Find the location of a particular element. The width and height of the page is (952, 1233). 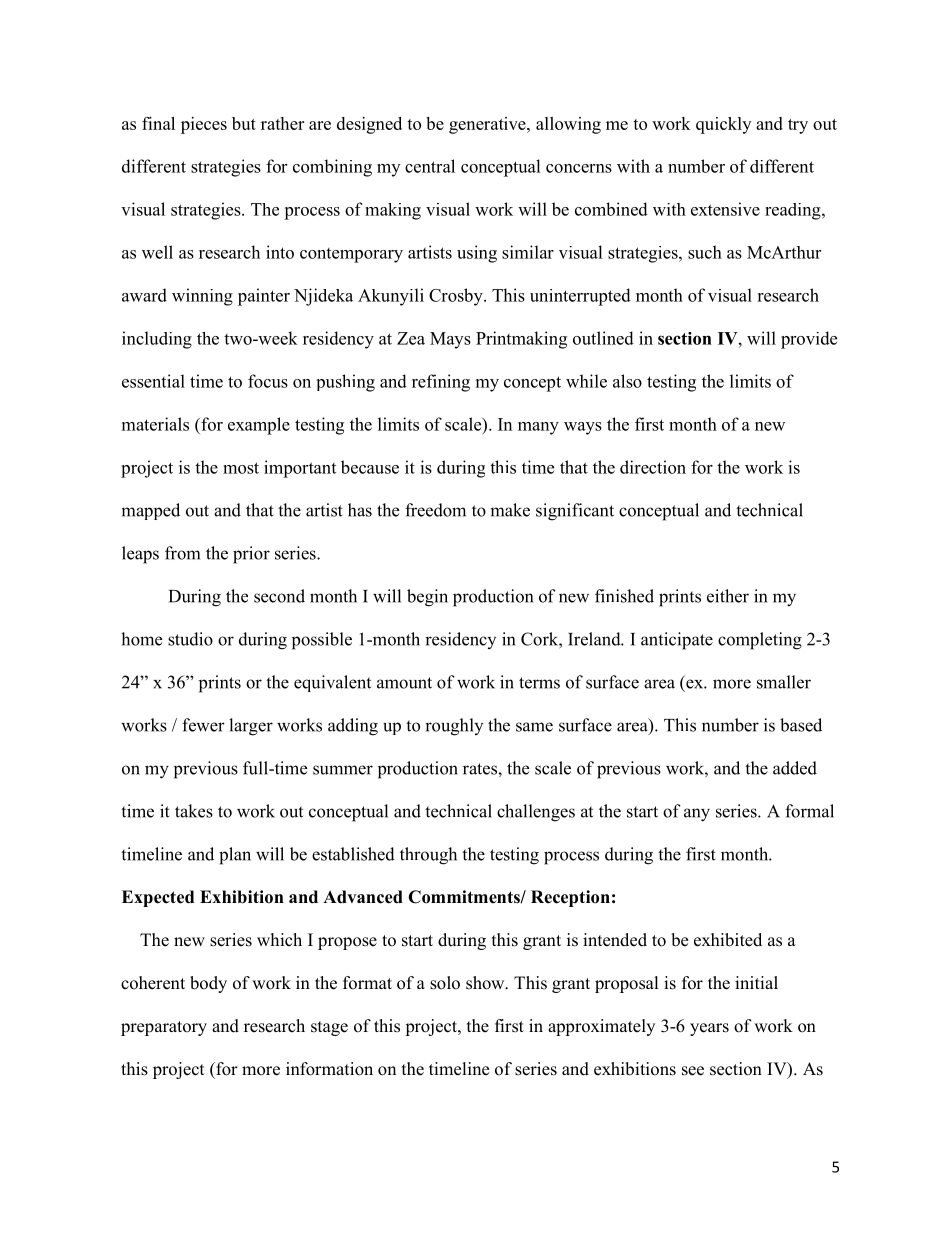

roughly is located at coordinates (454, 727).
